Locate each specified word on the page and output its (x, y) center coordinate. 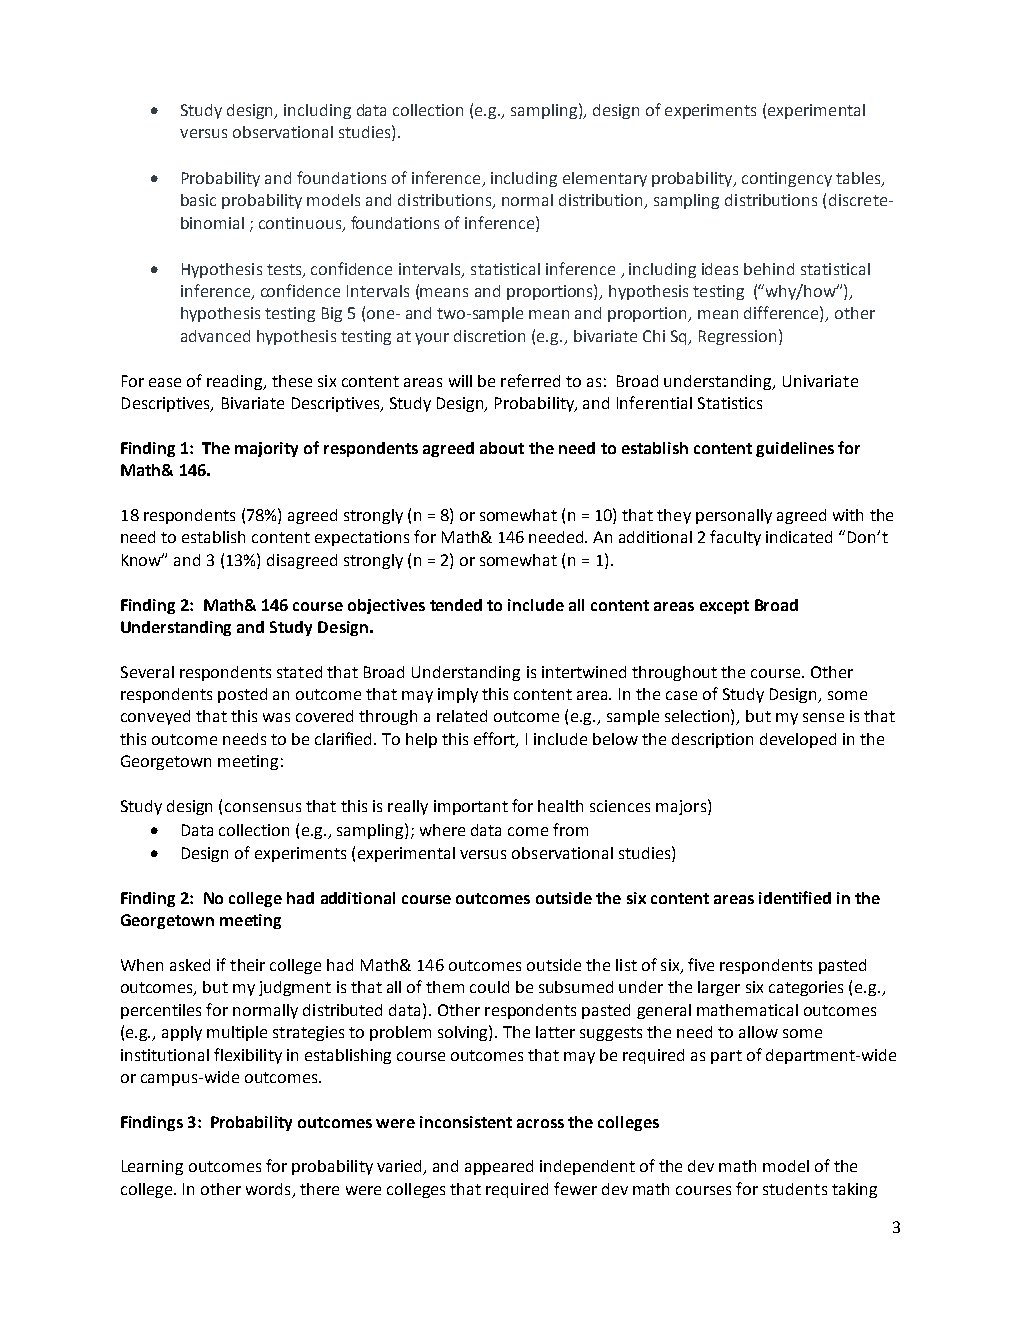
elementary (605, 179)
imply (458, 695)
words (268, 1189)
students (795, 1189)
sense (823, 717)
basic (198, 200)
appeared (499, 1167)
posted (242, 695)
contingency (787, 179)
